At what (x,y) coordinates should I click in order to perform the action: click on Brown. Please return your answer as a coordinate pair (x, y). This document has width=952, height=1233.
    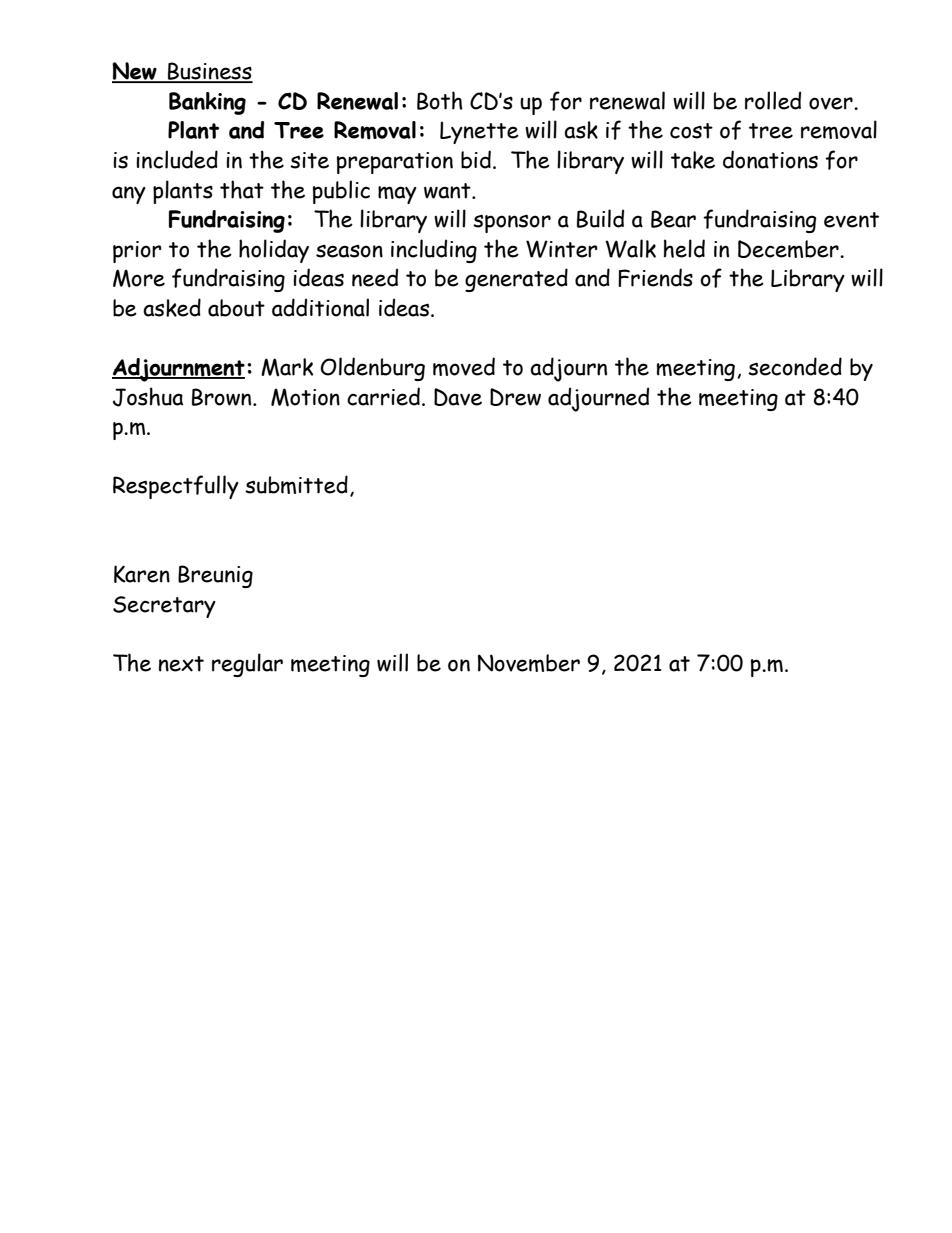
    Looking at the image, I should click on (223, 397).
